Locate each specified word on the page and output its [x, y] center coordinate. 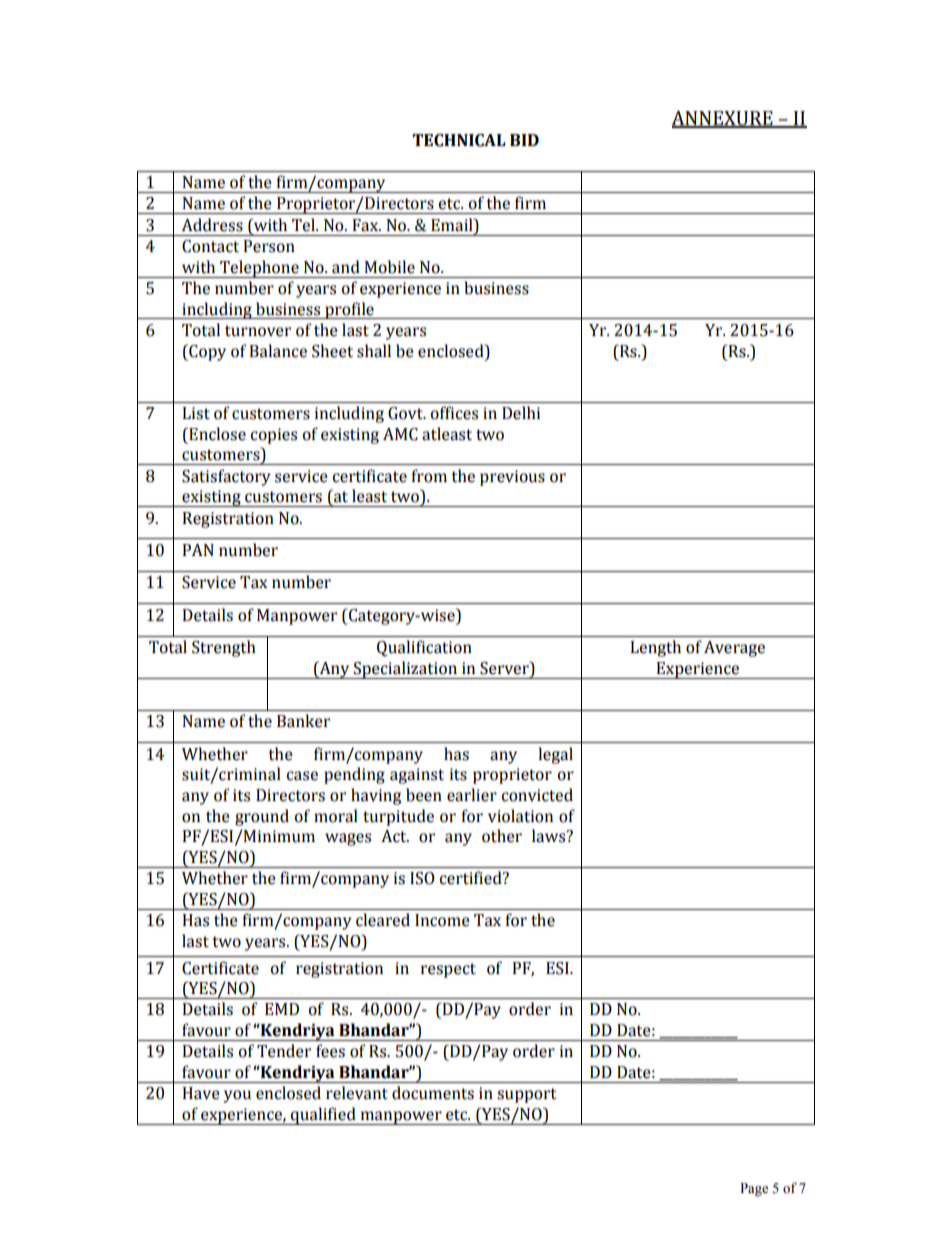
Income [442, 920]
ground [262, 817]
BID [524, 140]
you [237, 1096]
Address [212, 225]
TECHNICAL [459, 140]
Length [656, 648]
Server [505, 668]
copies [274, 436]
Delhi [521, 413]
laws [550, 836]
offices [454, 413]
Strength [224, 648]
